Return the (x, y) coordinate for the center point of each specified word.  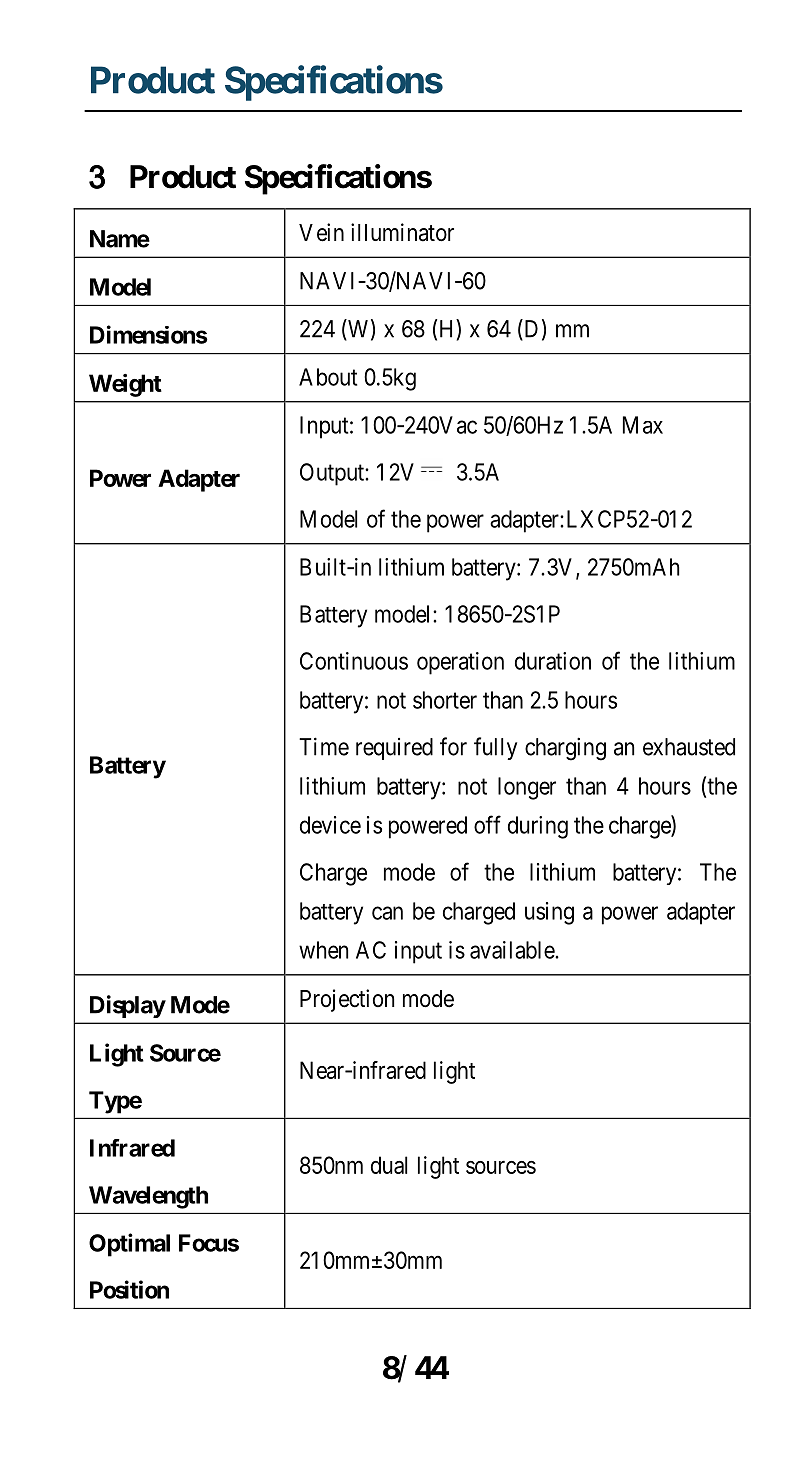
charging (565, 749)
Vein (321, 232)
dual (389, 1165)
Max (643, 425)
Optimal (129, 1245)
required (394, 749)
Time (324, 746)
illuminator (402, 232)
